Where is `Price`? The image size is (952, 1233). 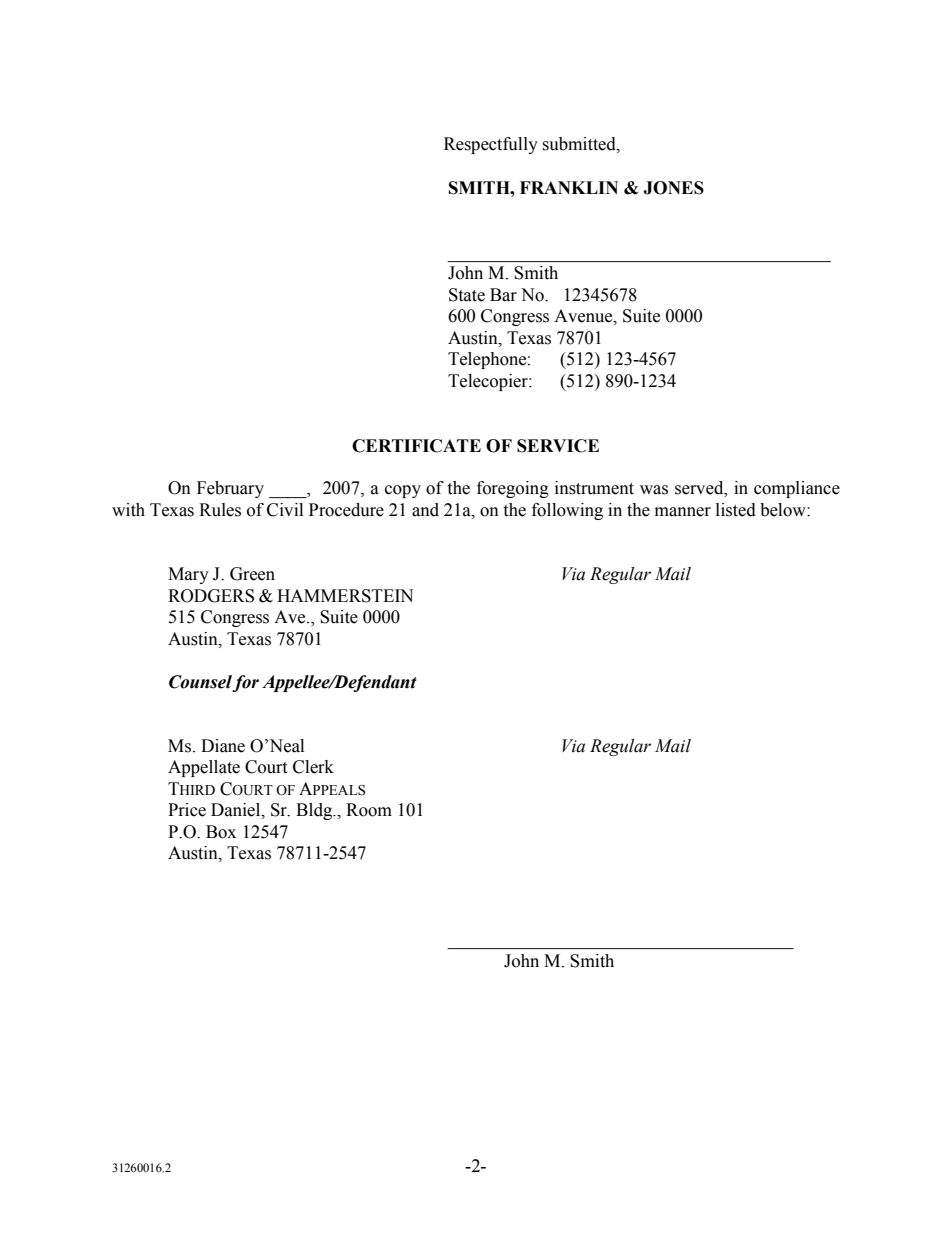
Price is located at coordinates (187, 810).
